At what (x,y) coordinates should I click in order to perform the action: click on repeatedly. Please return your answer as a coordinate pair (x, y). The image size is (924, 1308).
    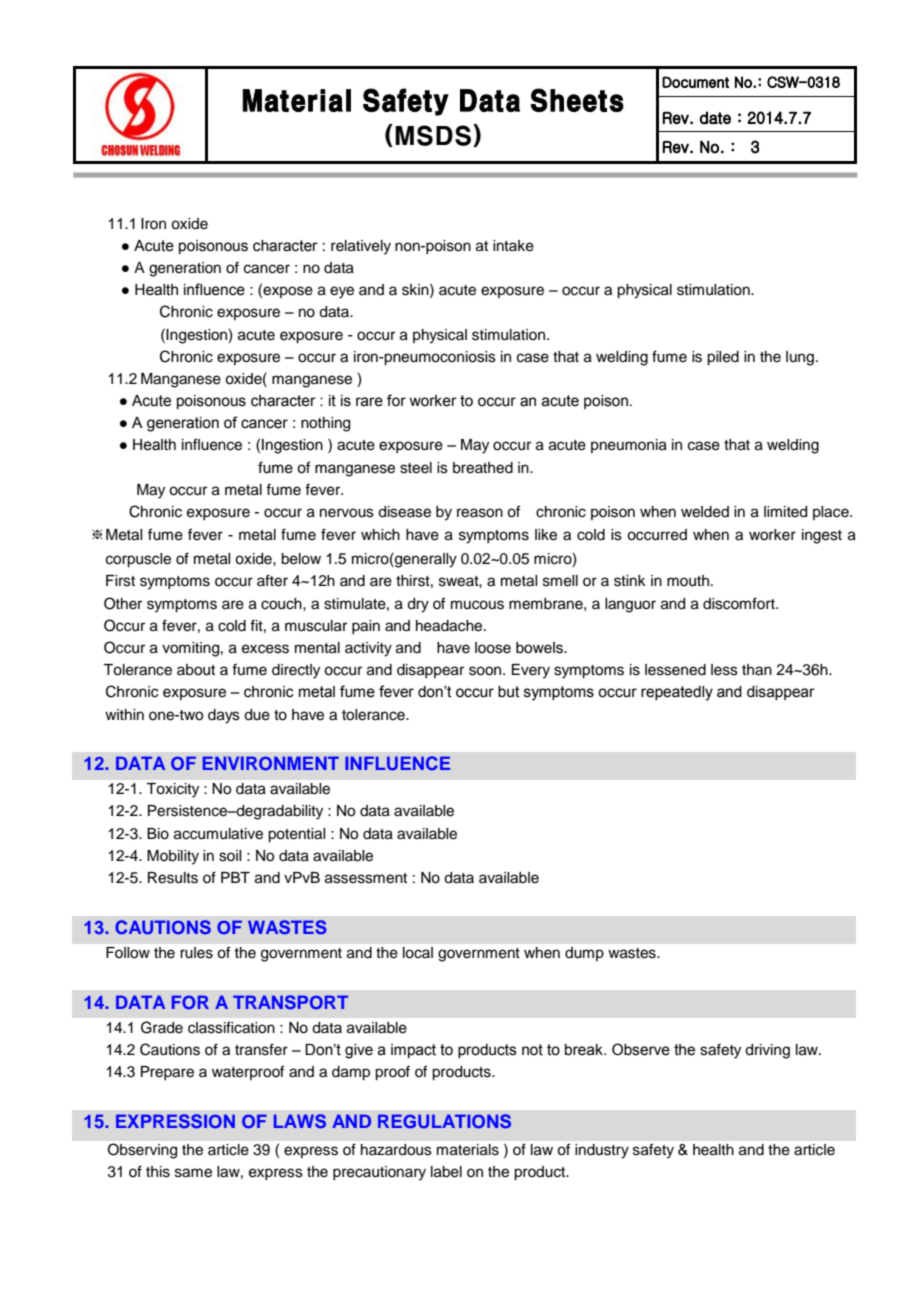
    Looking at the image, I should click on (677, 693).
